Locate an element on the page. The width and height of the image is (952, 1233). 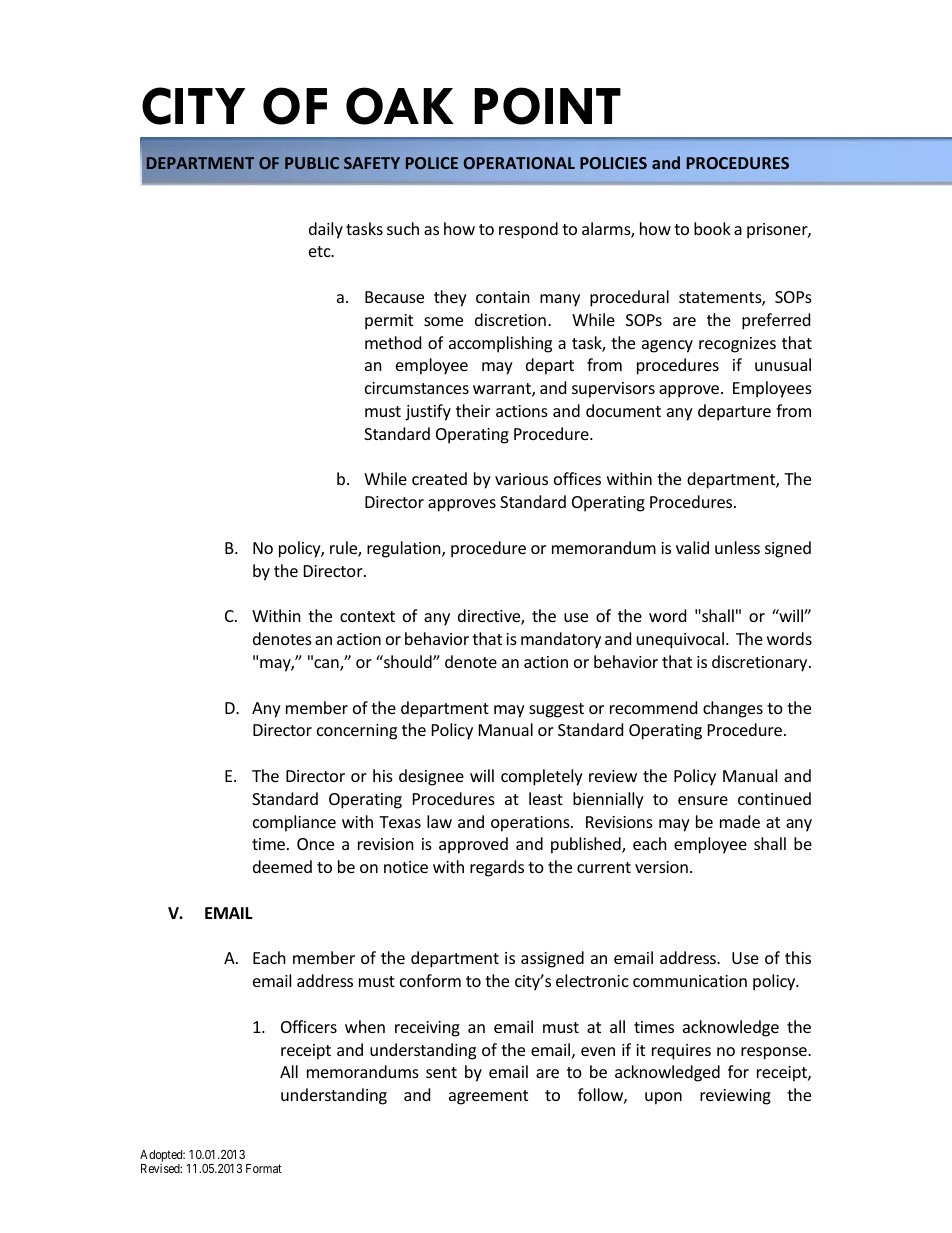
context is located at coordinates (367, 616).
